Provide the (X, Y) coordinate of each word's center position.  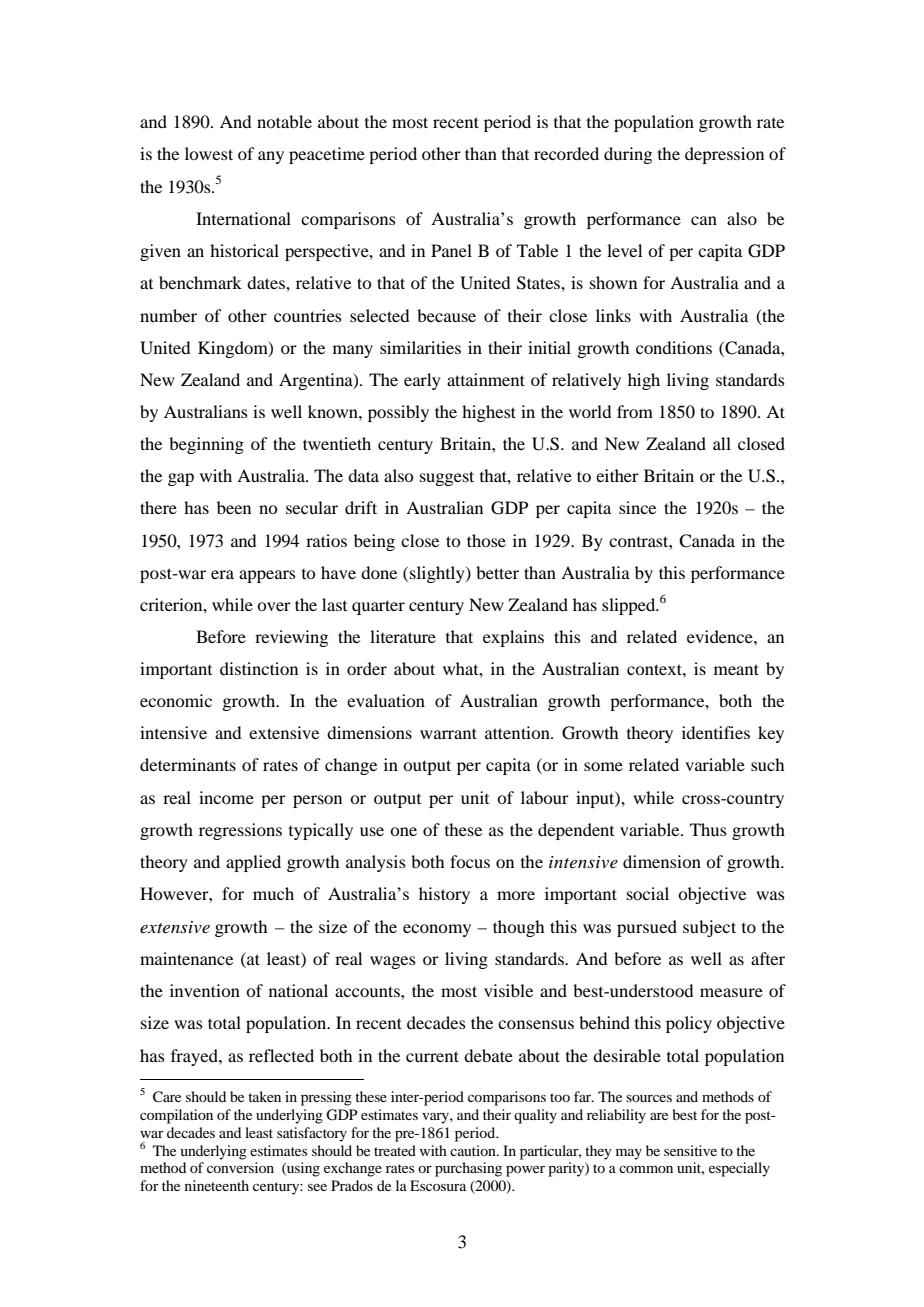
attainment (486, 379)
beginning (206, 445)
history (444, 895)
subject (709, 928)
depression (724, 155)
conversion (240, 1167)
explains (513, 638)
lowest (209, 153)
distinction (259, 668)
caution (474, 1150)
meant (736, 669)
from (635, 411)
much (273, 893)
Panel (451, 250)
